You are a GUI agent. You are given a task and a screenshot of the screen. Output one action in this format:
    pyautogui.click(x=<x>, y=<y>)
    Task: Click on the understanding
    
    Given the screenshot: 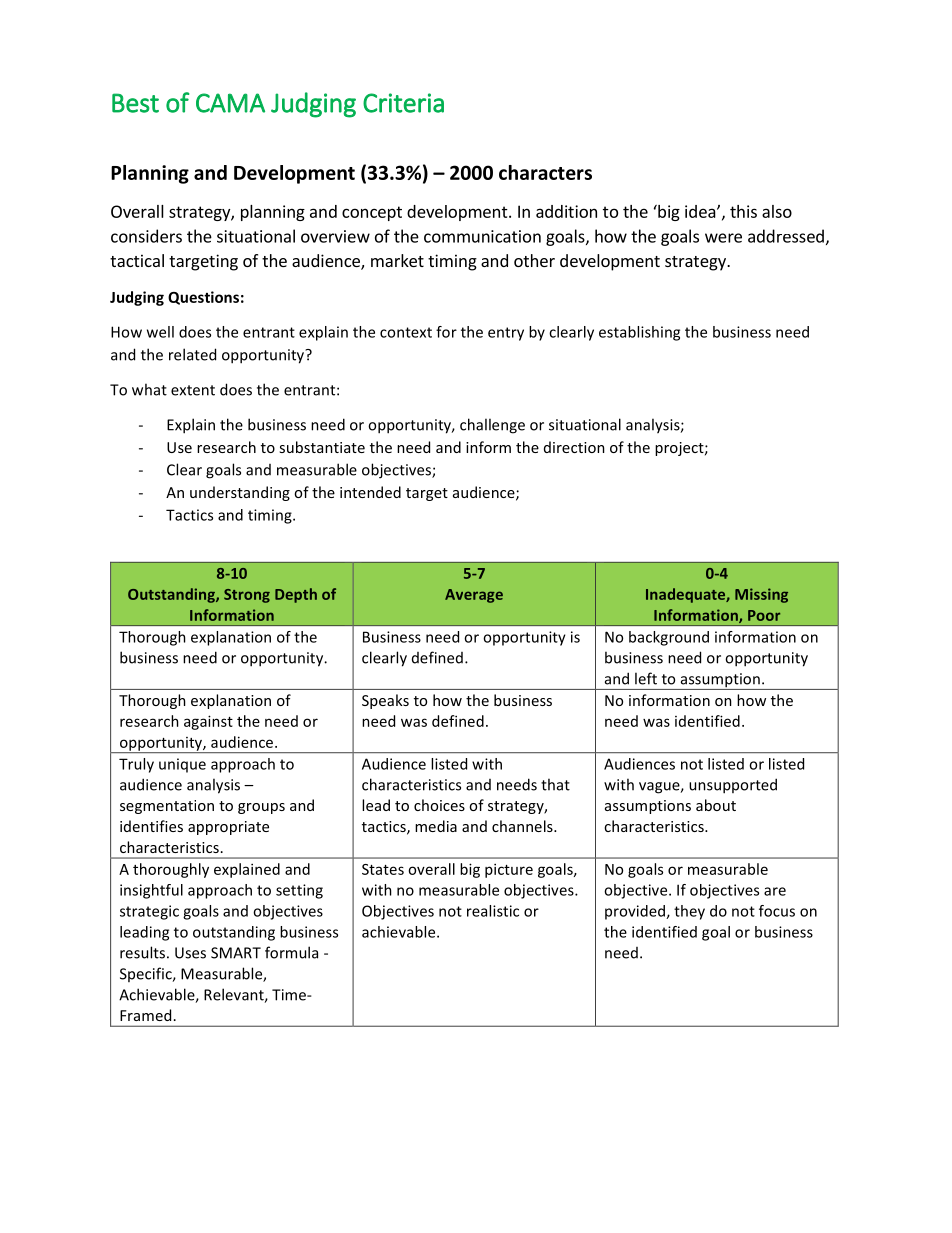 What is the action you would take?
    pyautogui.click(x=240, y=493)
